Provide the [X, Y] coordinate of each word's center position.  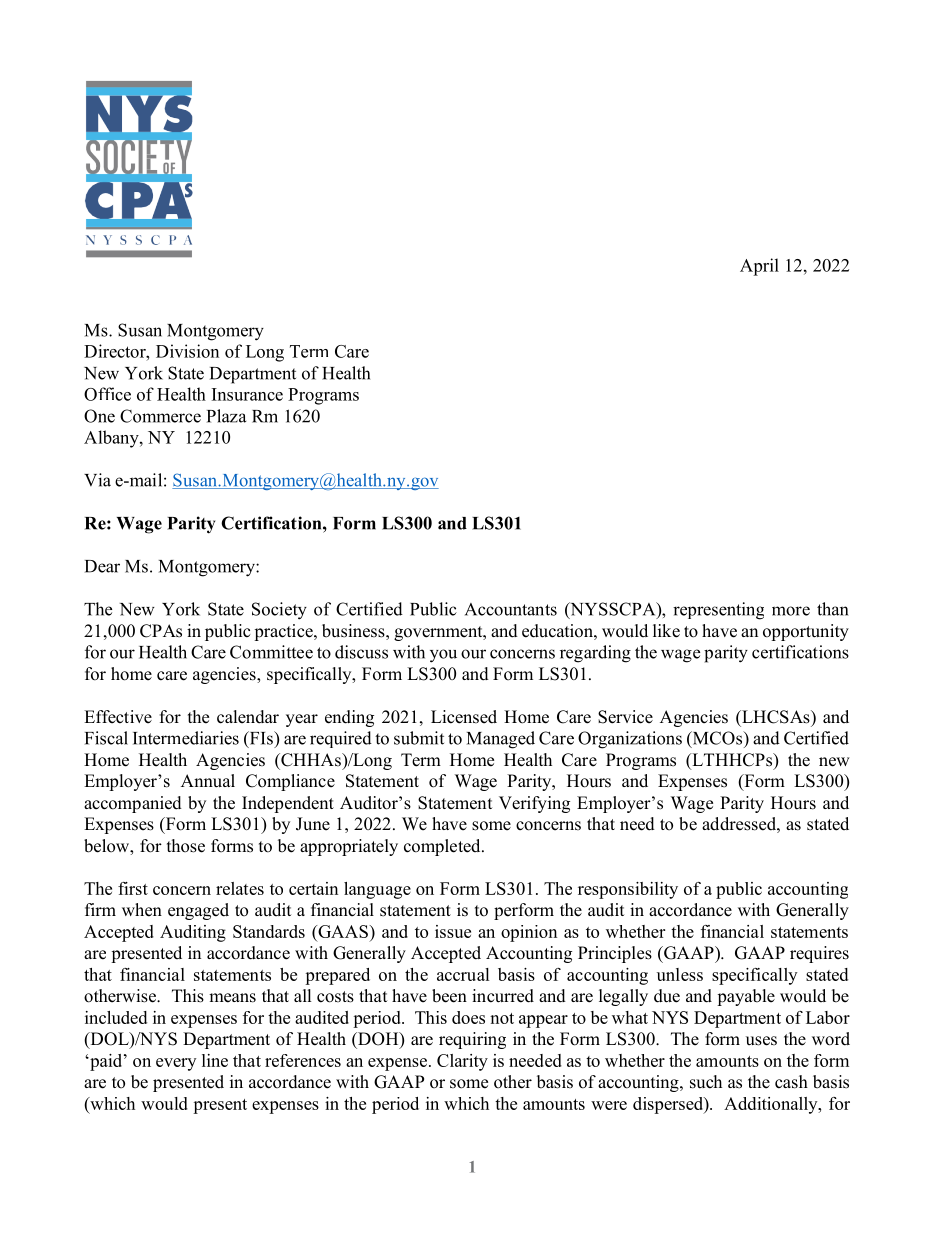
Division [187, 351]
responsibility [628, 890]
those [186, 846]
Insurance [247, 394]
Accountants [511, 609]
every [176, 1064]
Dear [102, 566]
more [791, 611]
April [759, 267]
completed [443, 847]
